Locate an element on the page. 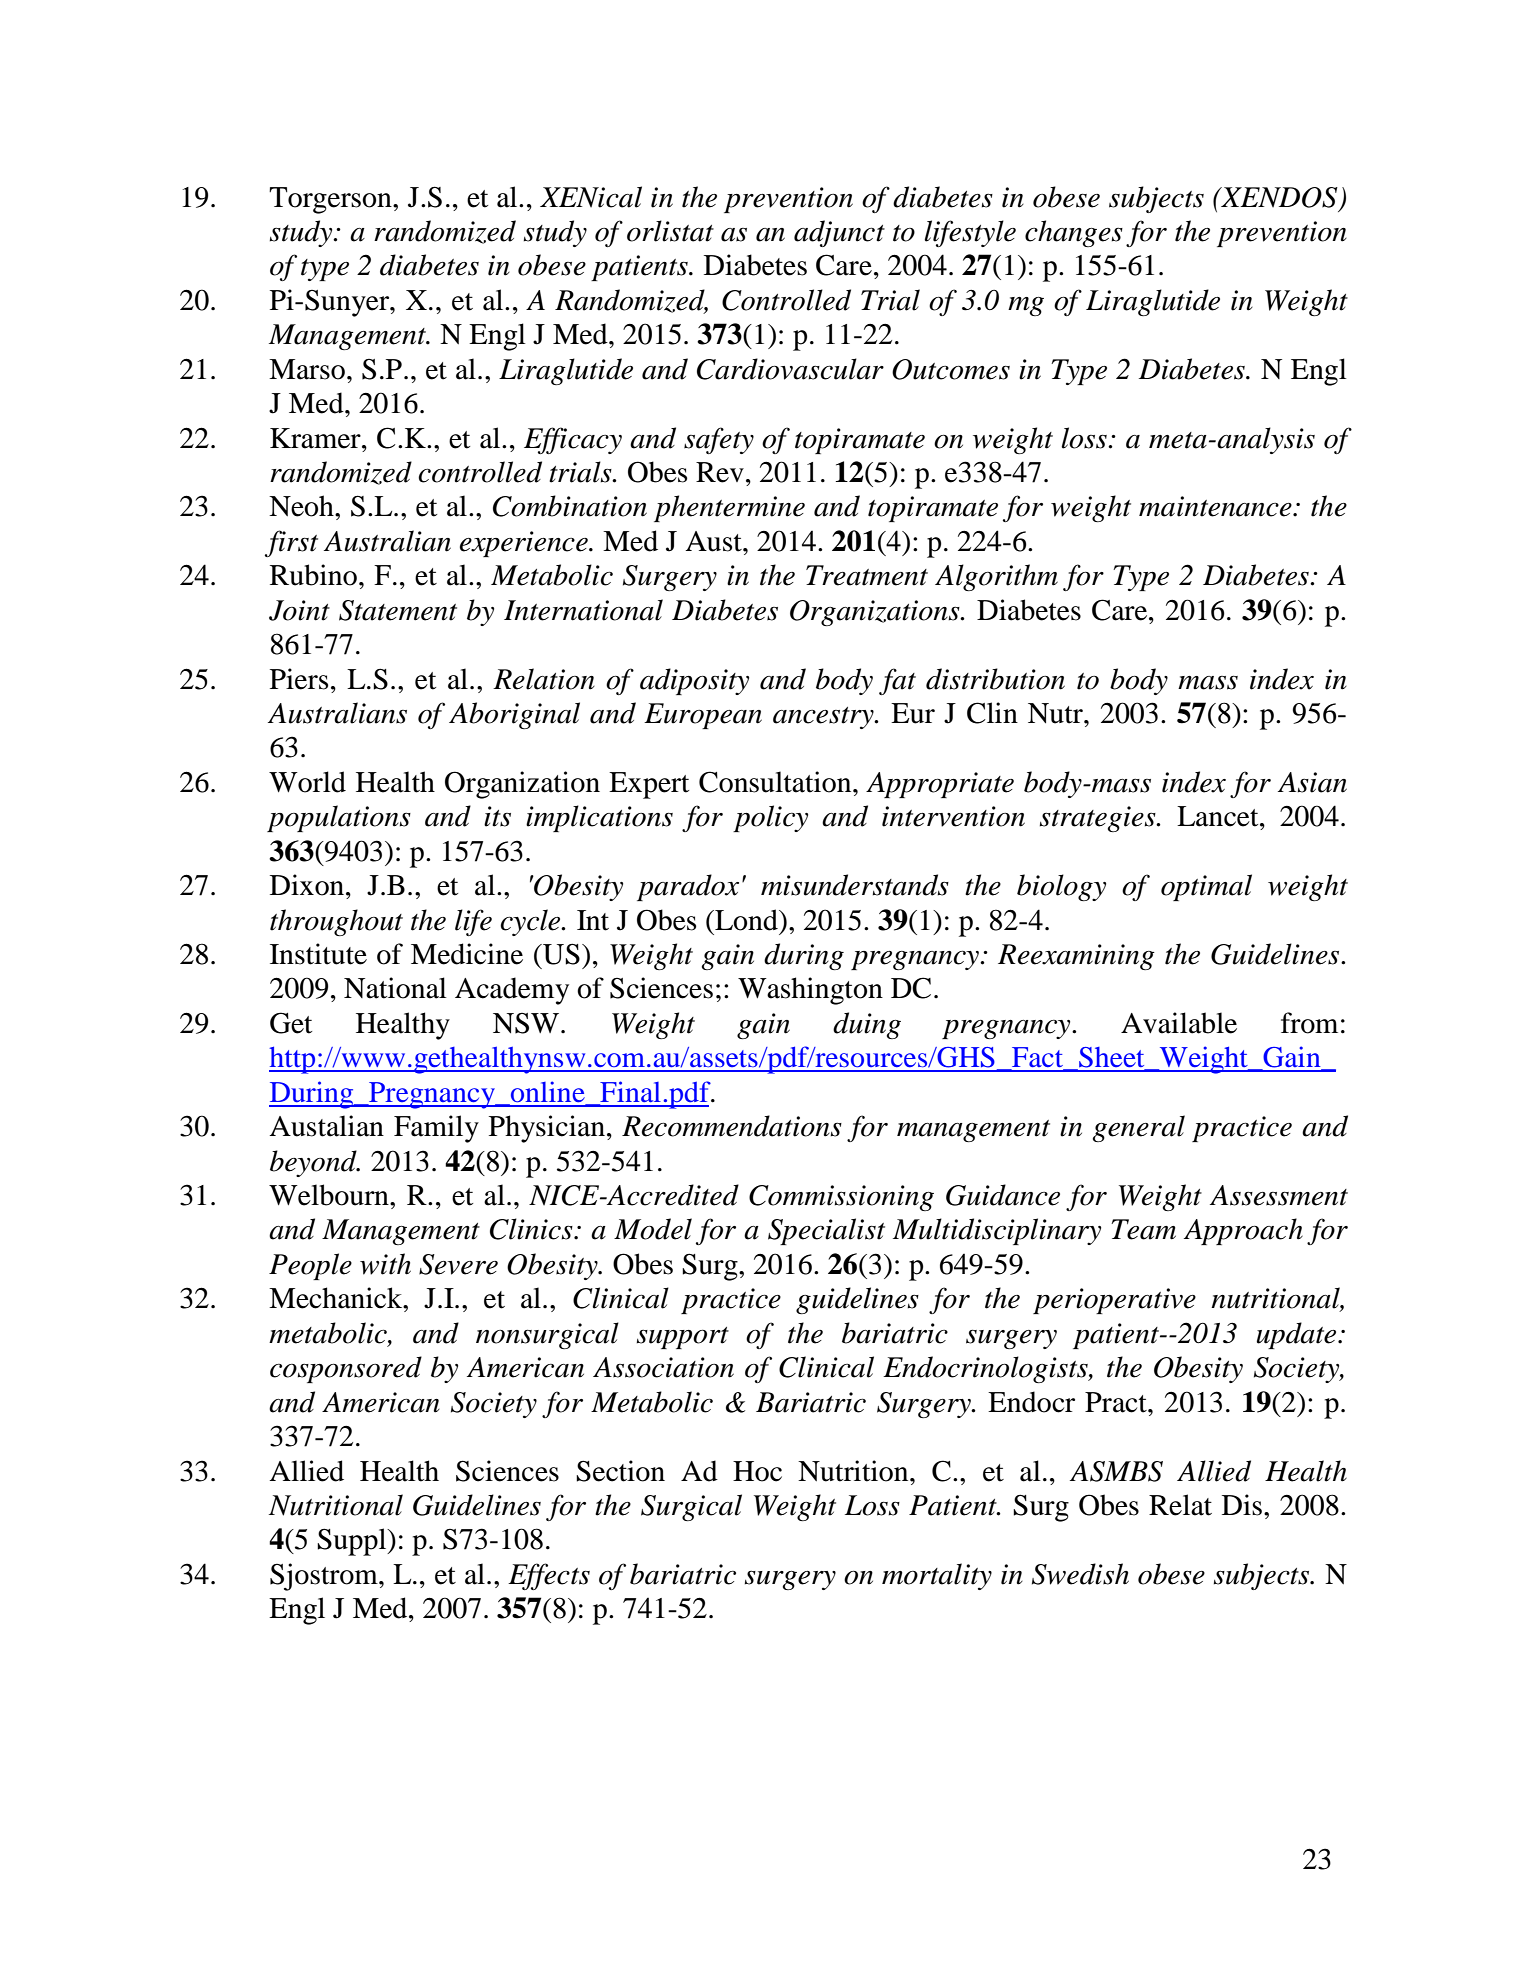 This document has width=1527, height=1976. changes is located at coordinates (1074, 233).
